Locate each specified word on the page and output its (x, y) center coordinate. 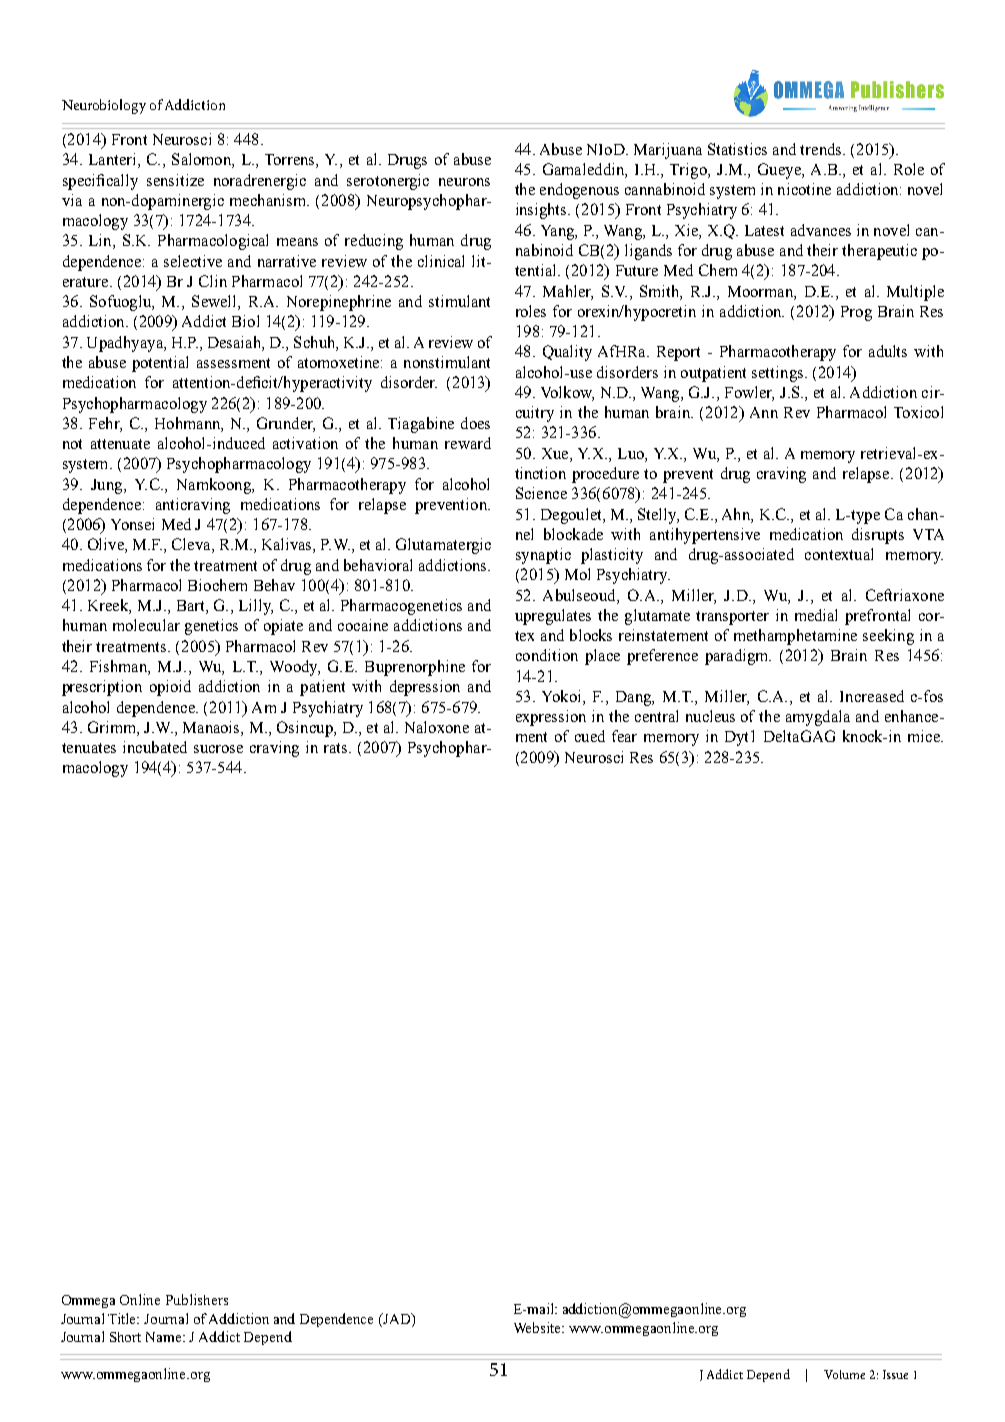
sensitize (175, 180)
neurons (464, 182)
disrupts (878, 536)
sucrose (218, 749)
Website (538, 1327)
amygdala (818, 718)
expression (551, 718)
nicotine (804, 189)
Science (541, 493)
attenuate (120, 444)
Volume (844, 1374)
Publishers (197, 1299)
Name (165, 1337)
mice (925, 736)
